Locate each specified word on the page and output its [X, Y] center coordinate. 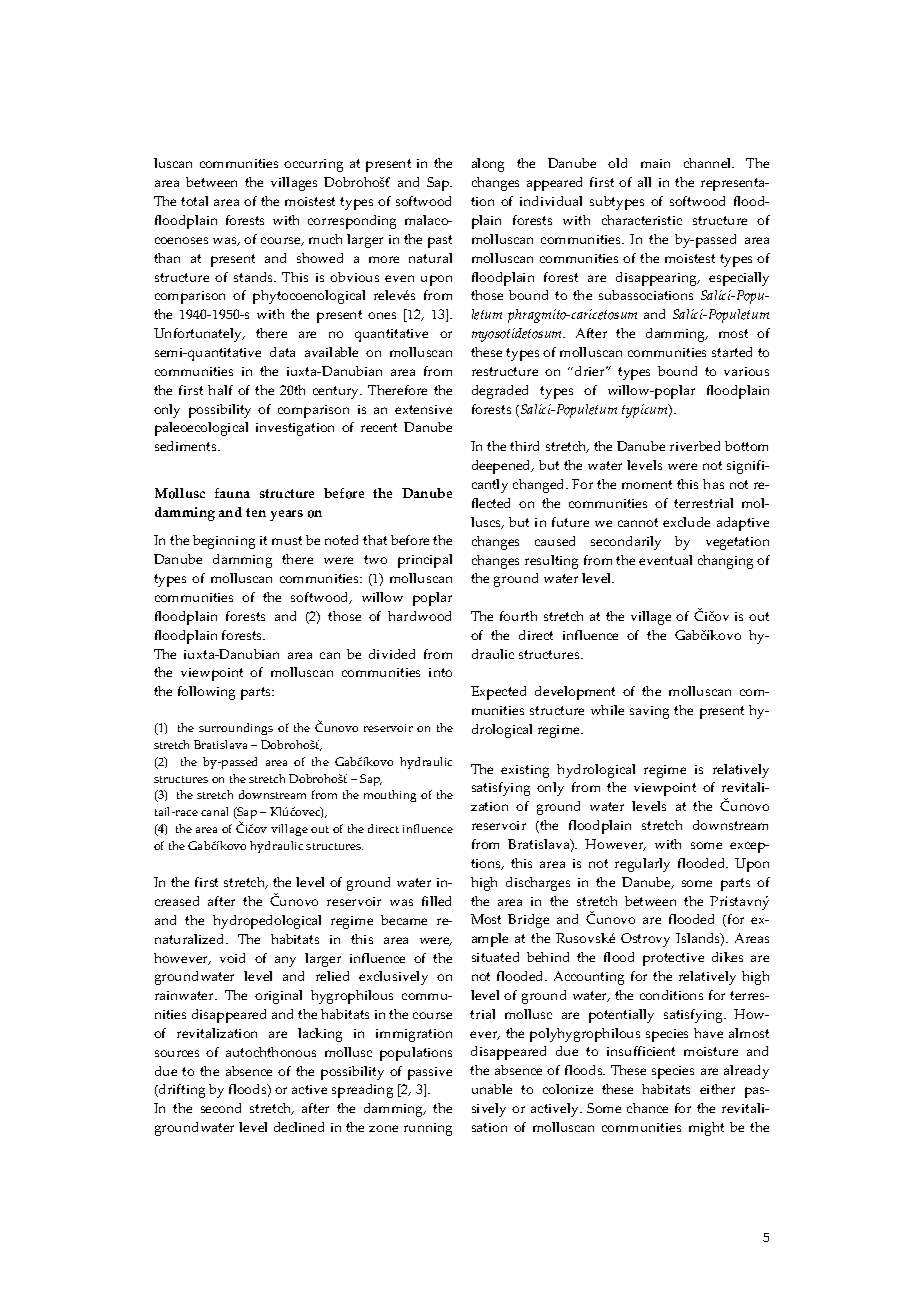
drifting [181, 1091]
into [440, 672]
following [206, 693]
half [220, 390]
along [488, 165]
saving [649, 712]
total [194, 201]
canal [214, 811]
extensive [423, 409]
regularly [642, 865]
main [655, 163]
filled [436, 901]
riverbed [695, 446]
